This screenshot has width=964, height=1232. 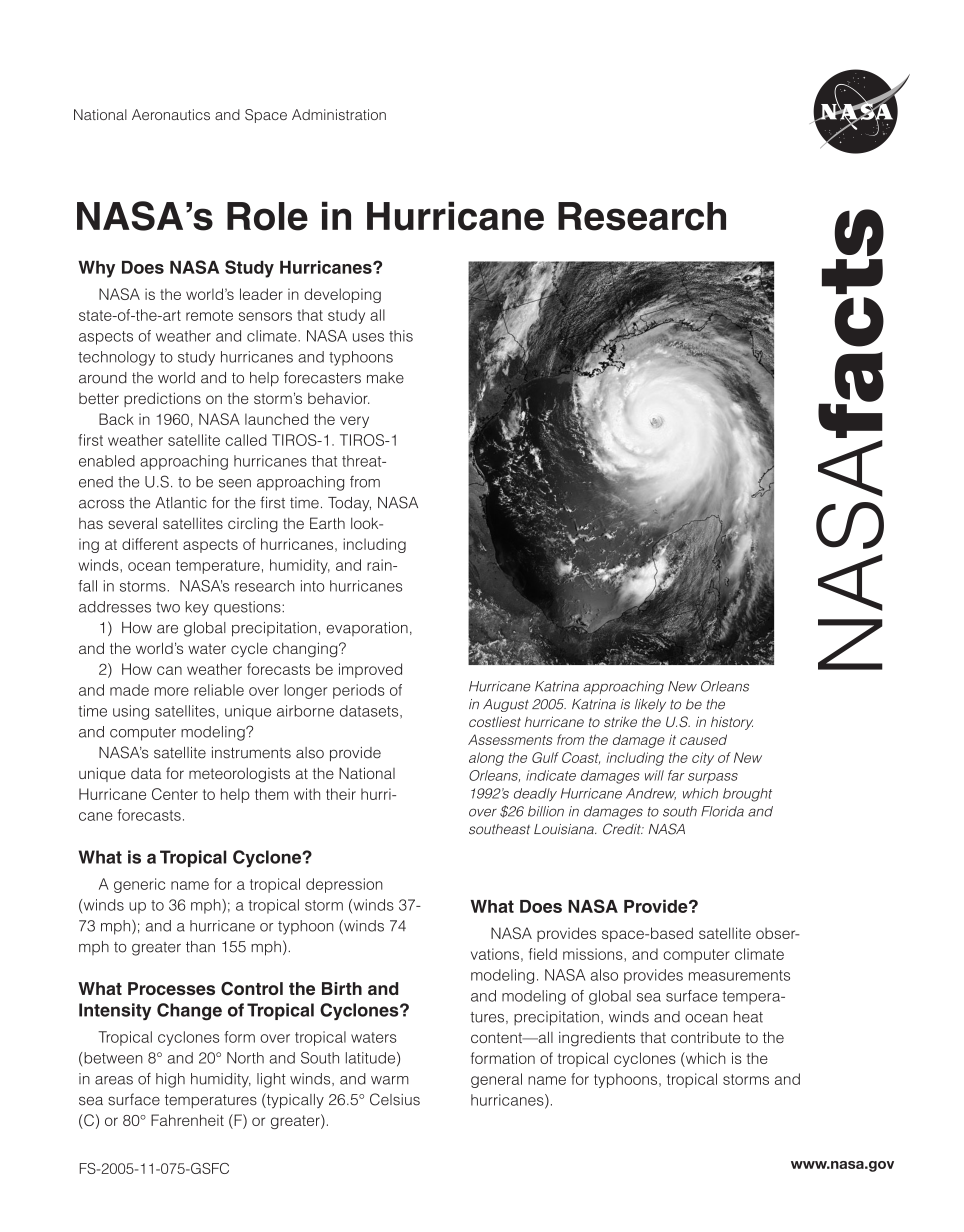 I want to click on this, so click(x=401, y=336).
